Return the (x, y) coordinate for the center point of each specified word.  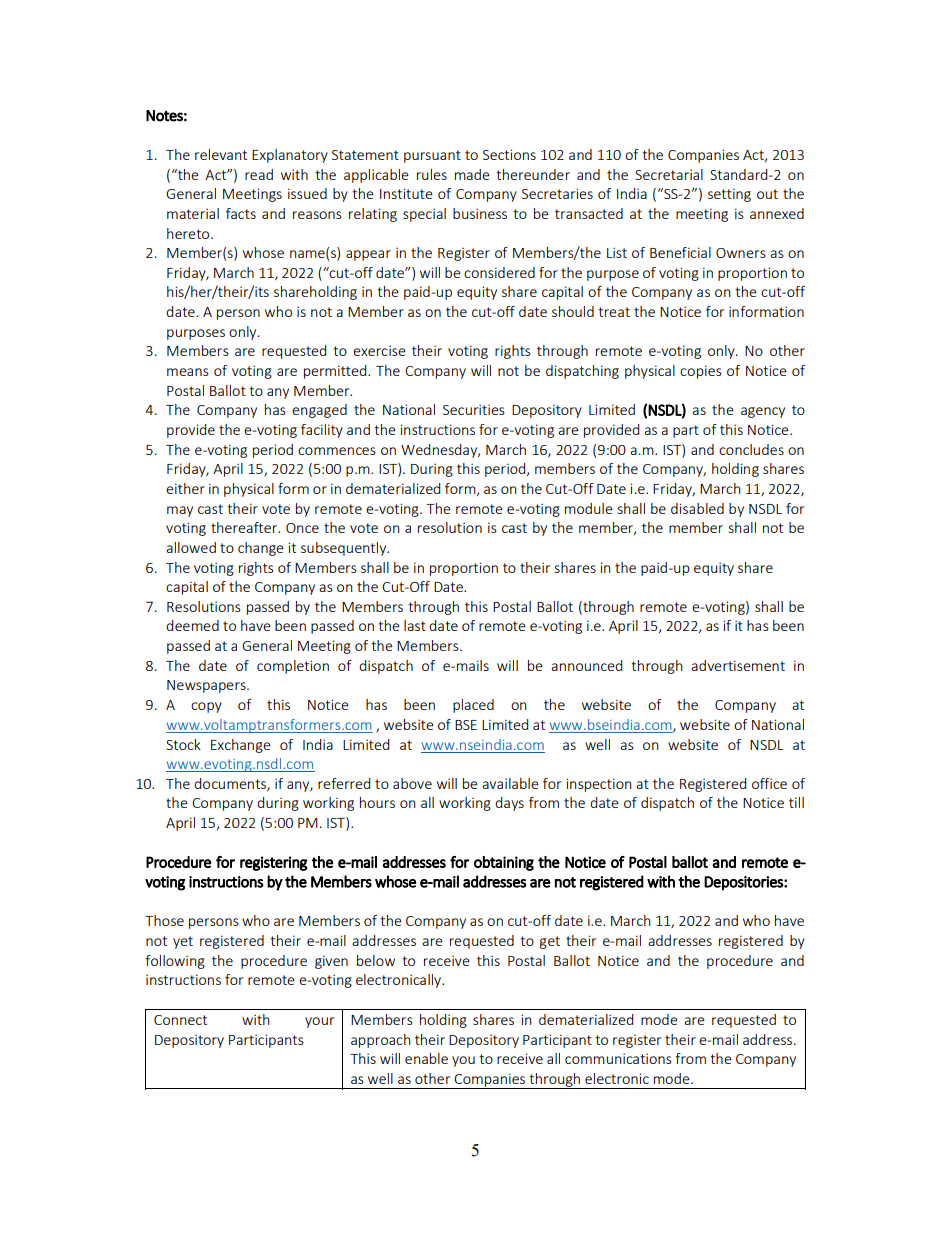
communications (618, 1058)
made (472, 174)
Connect (180, 1020)
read (259, 174)
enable (426, 1058)
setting (729, 195)
